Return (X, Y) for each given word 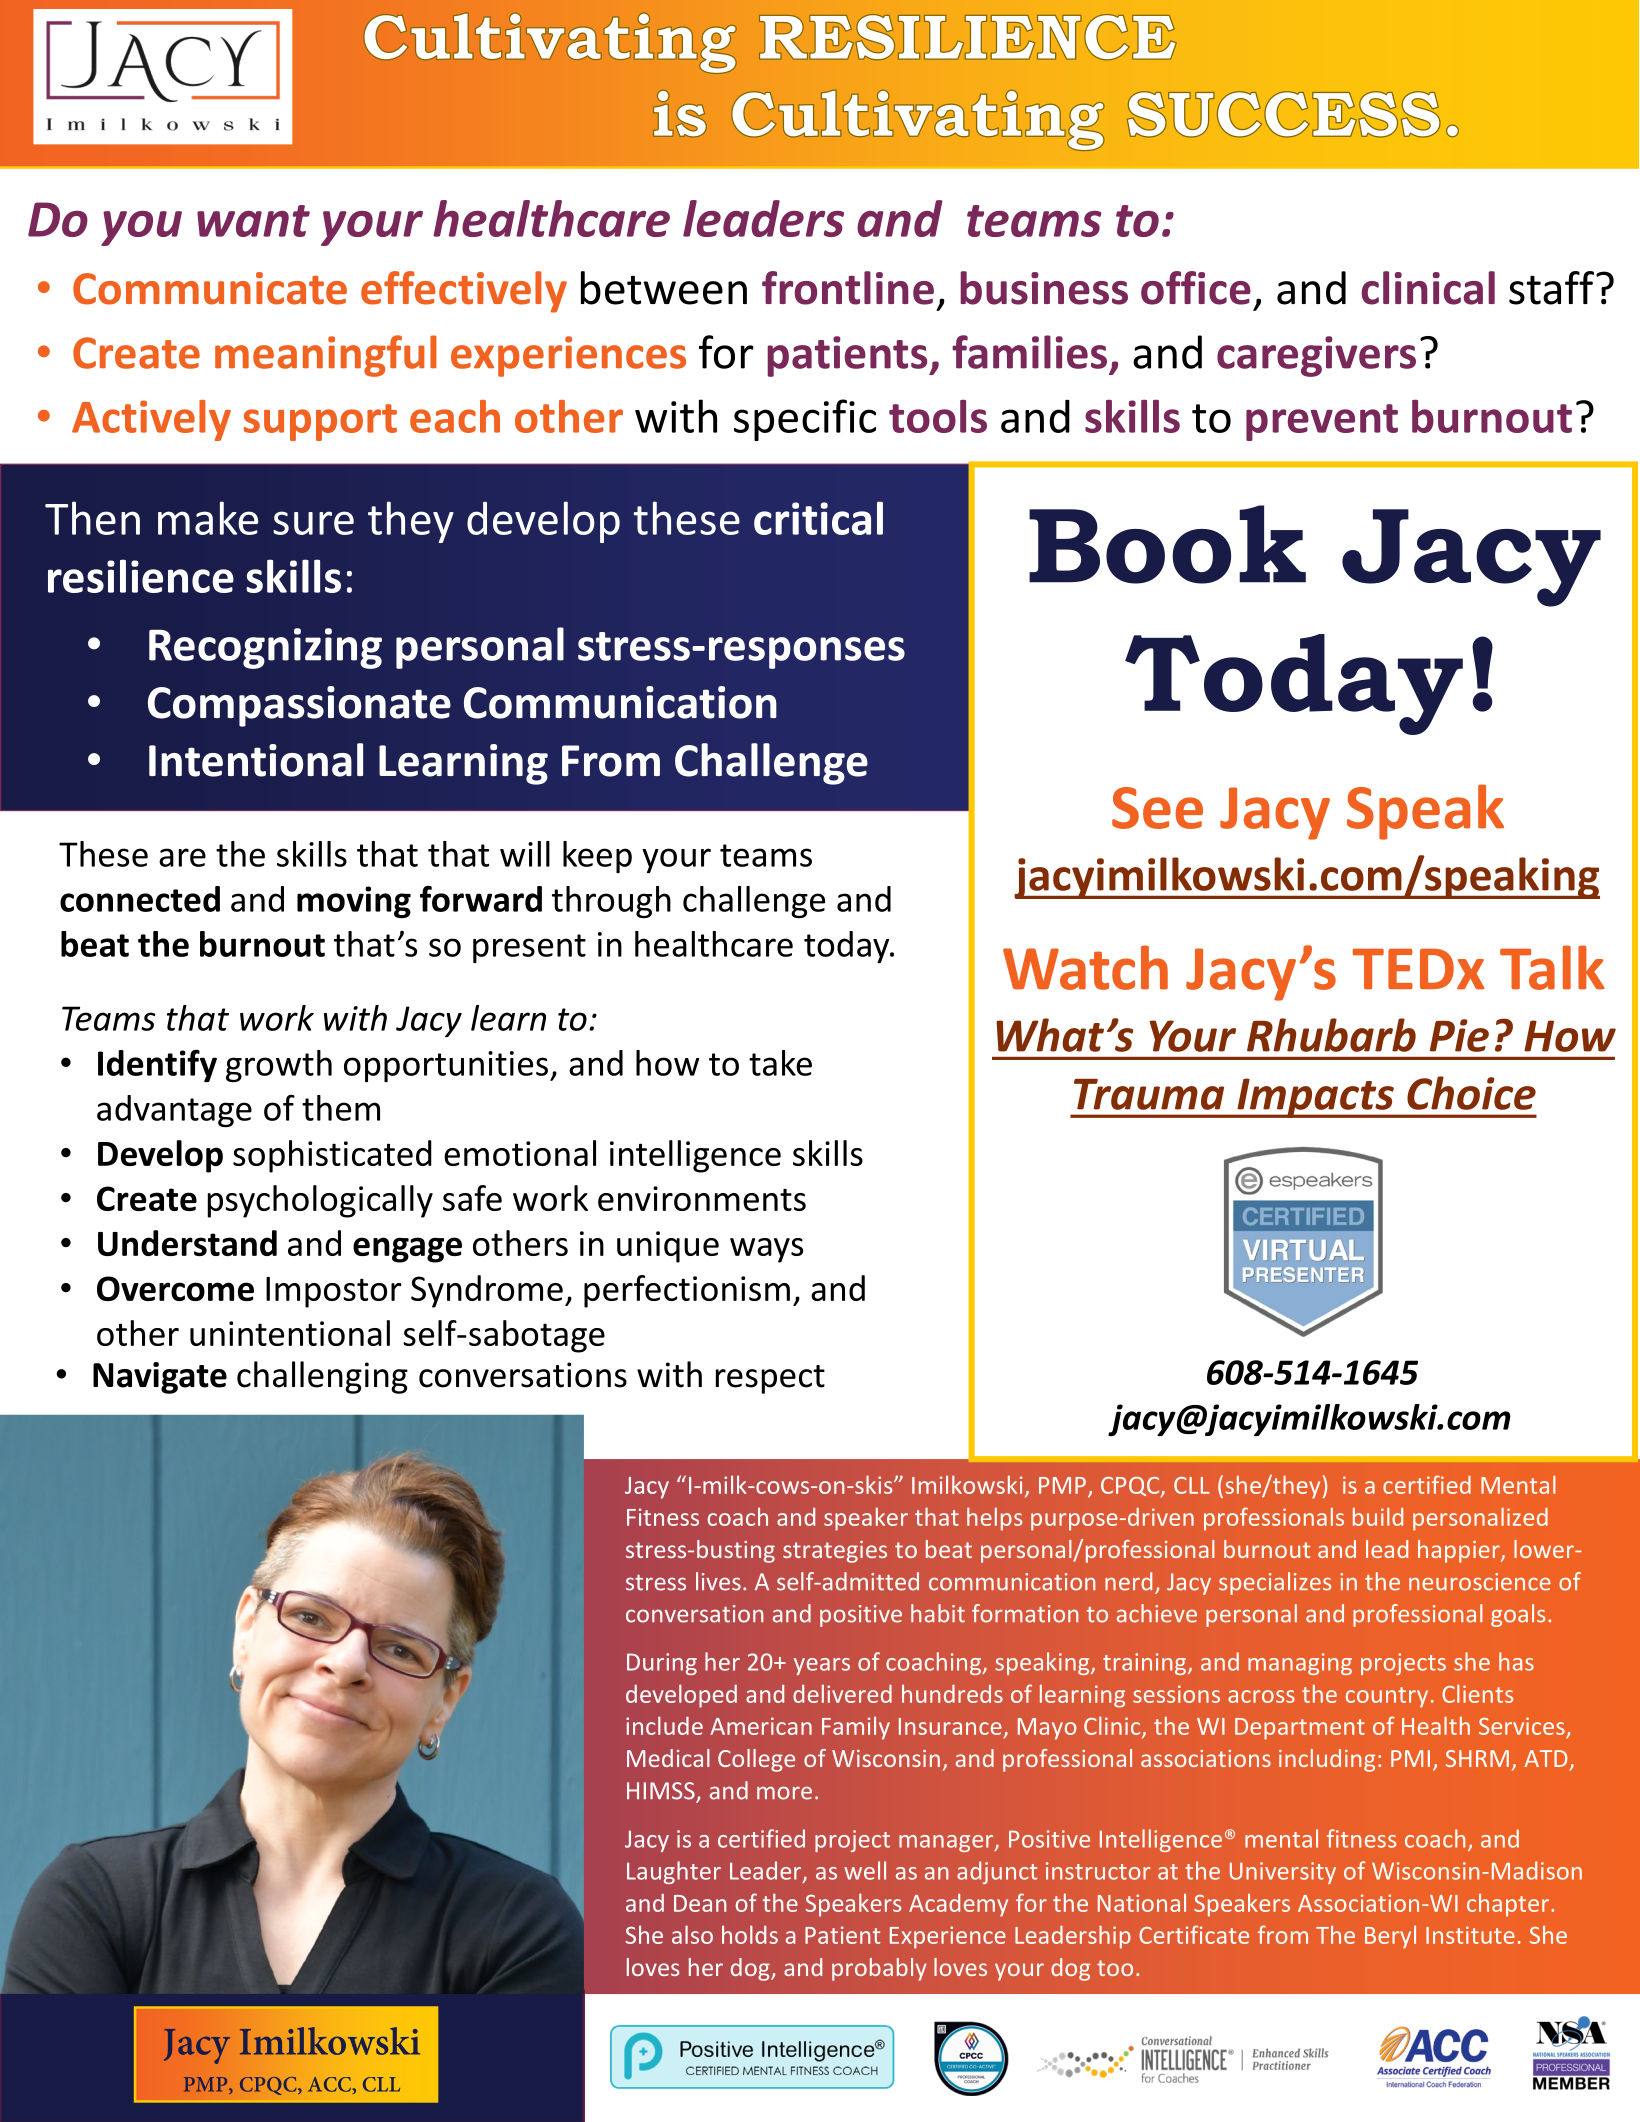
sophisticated (332, 1156)
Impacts (1315, 1098)
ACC (331, 2085)
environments (702, 1198)
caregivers (1316, 356)
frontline (848, 288)
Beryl (1390, 1937)
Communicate (210, 288)
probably (879, 1969)
